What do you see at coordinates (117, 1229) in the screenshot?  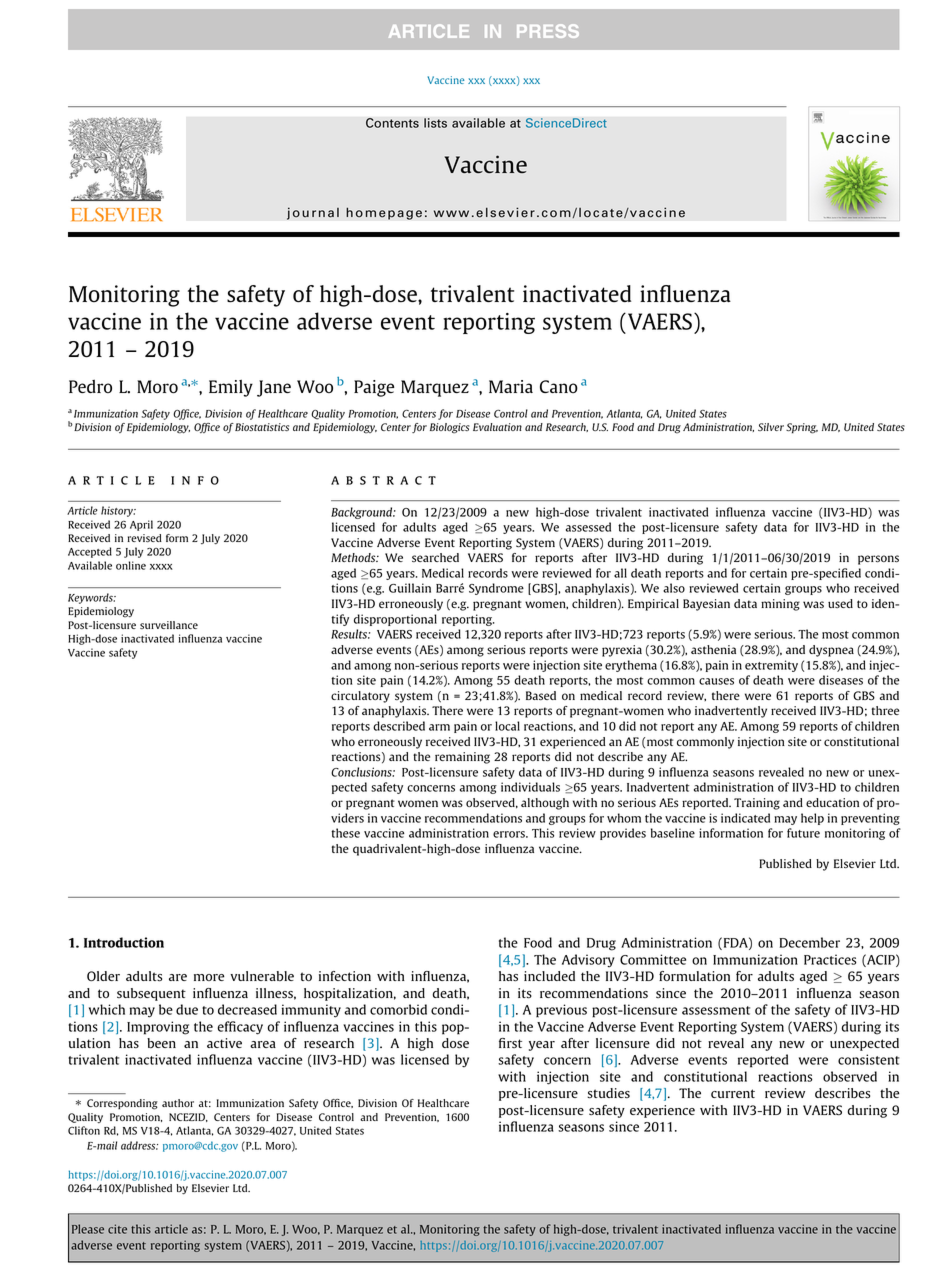 I see `cite` at bounding box center [117, 1229].
